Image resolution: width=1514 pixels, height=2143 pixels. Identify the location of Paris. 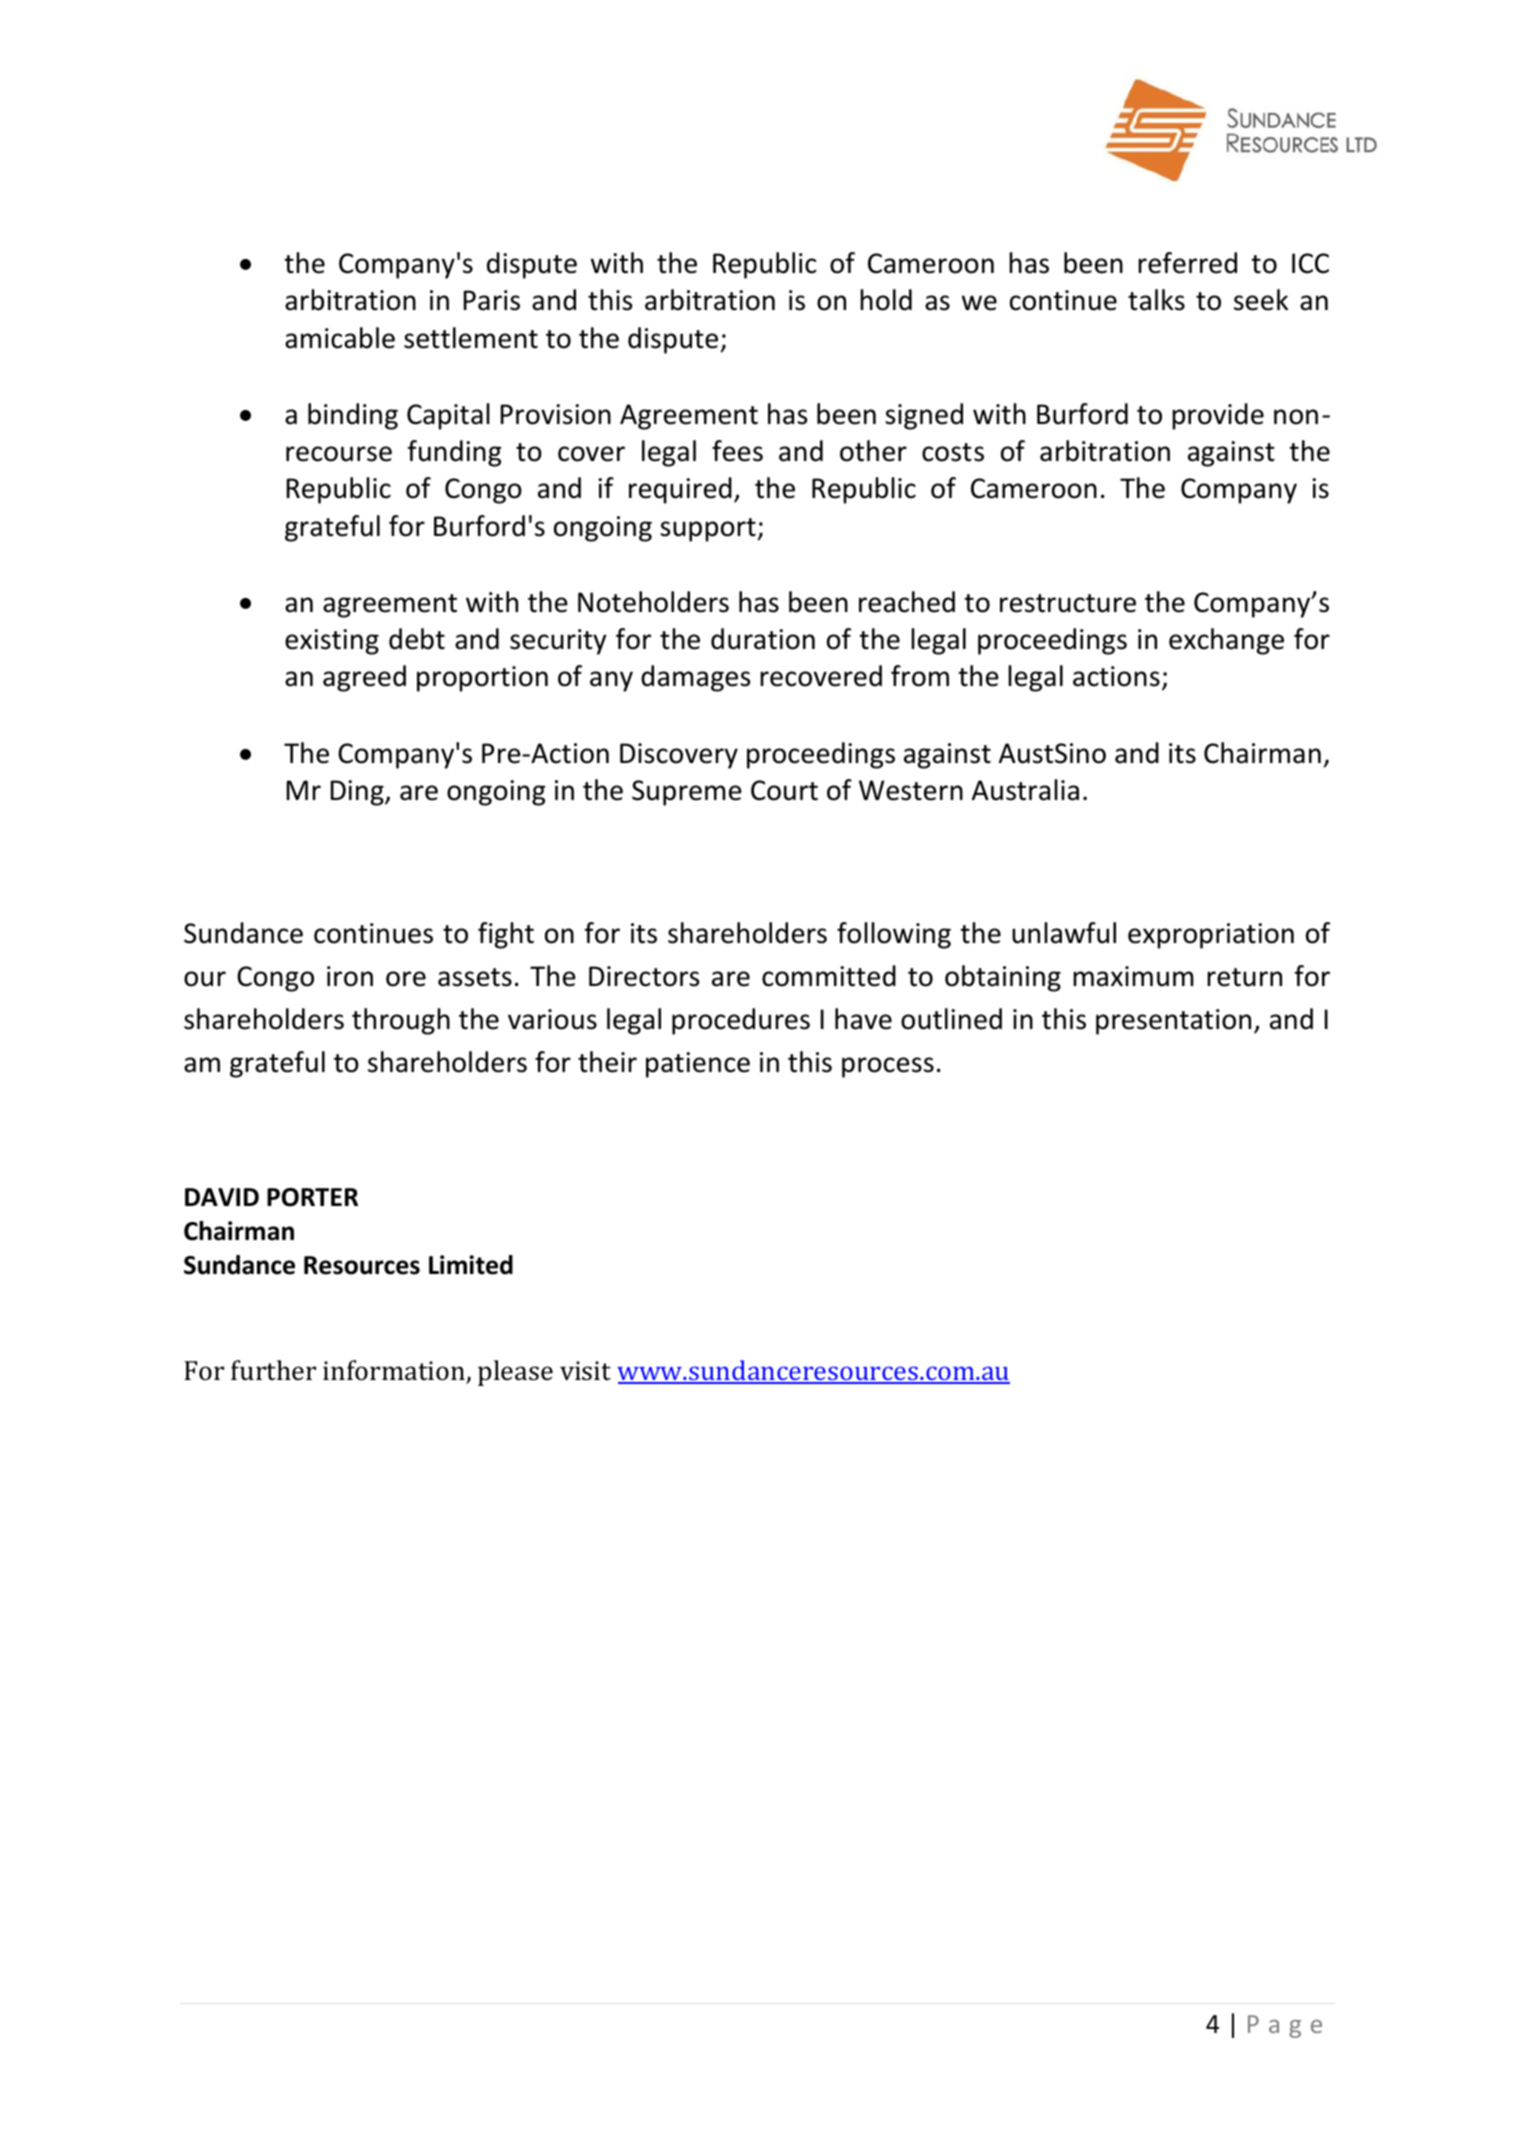
(492, 300).
